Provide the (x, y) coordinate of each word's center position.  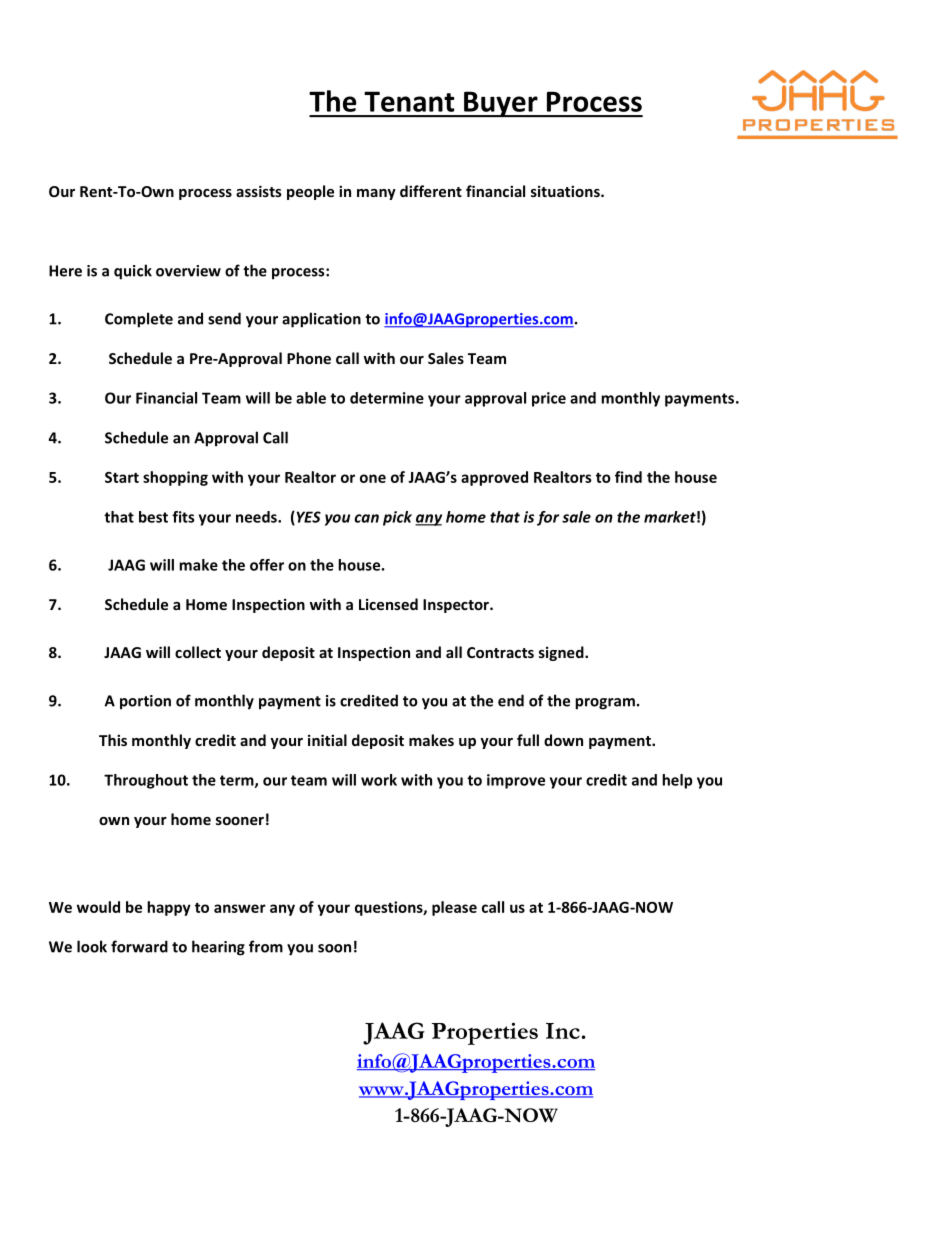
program (605, 704)
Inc (563, 1031)
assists (259, 191)
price (549, 399)
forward (139, 946)
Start (122, 477)
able (311, 398)
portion (145, 702)
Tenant (409, 101)
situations (566, 191)
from (266, 946)
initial (327, 740)
